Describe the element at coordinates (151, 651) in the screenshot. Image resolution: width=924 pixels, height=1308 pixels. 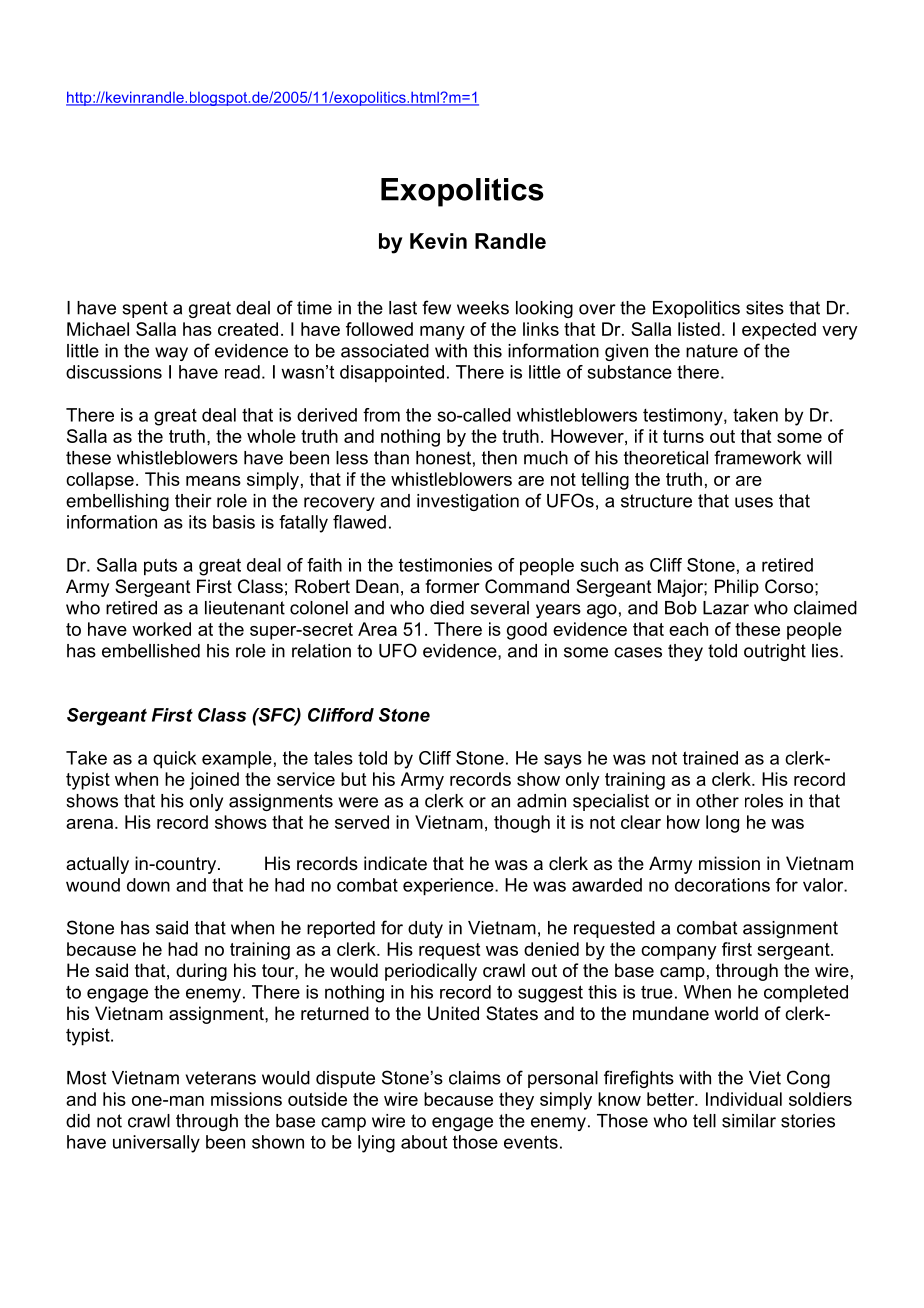
I see `embellished` at that location.
